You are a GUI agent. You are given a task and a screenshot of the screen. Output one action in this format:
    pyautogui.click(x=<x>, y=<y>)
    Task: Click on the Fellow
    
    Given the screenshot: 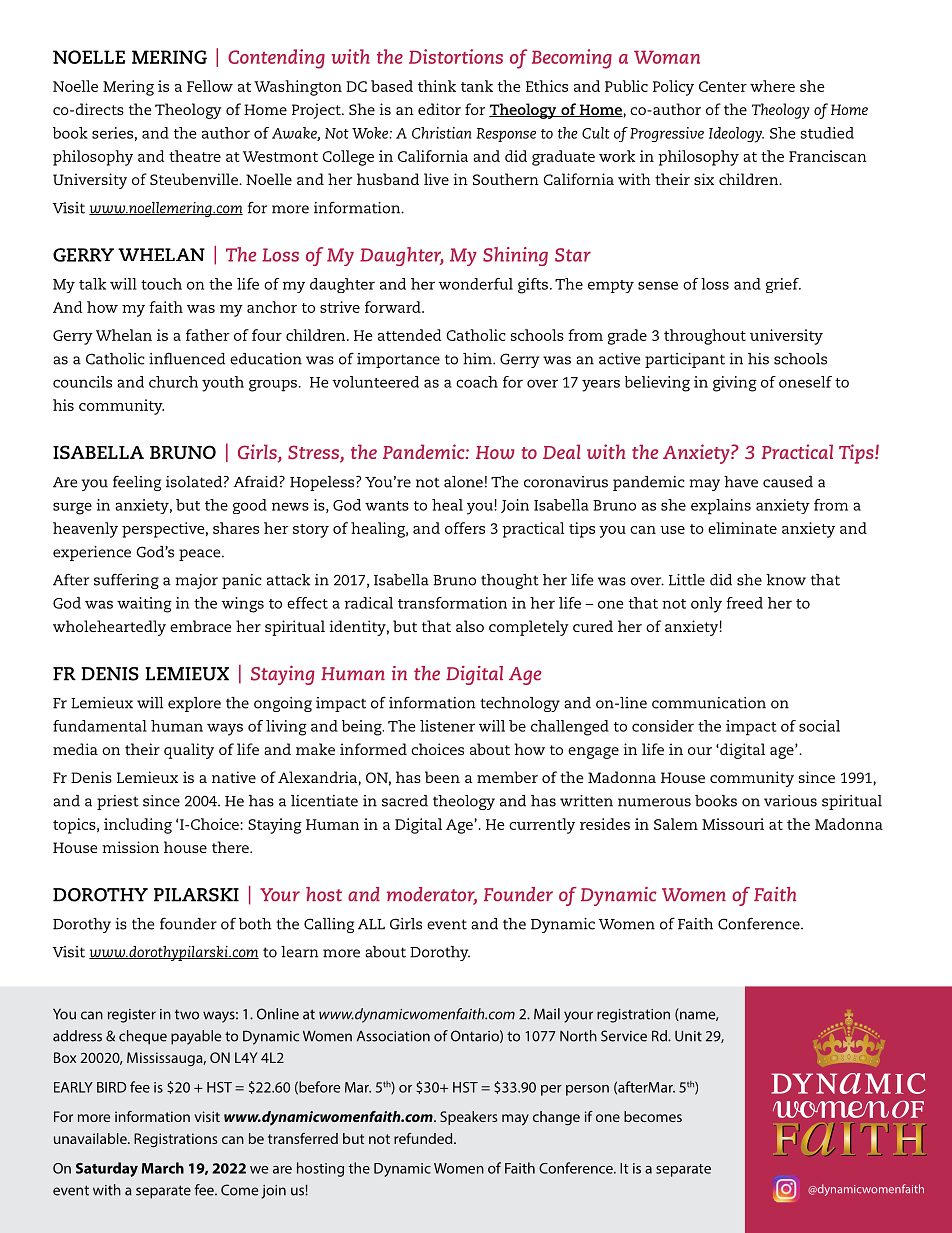 What is the action you would take?
    pyautogui.click(x=210, y=86)
